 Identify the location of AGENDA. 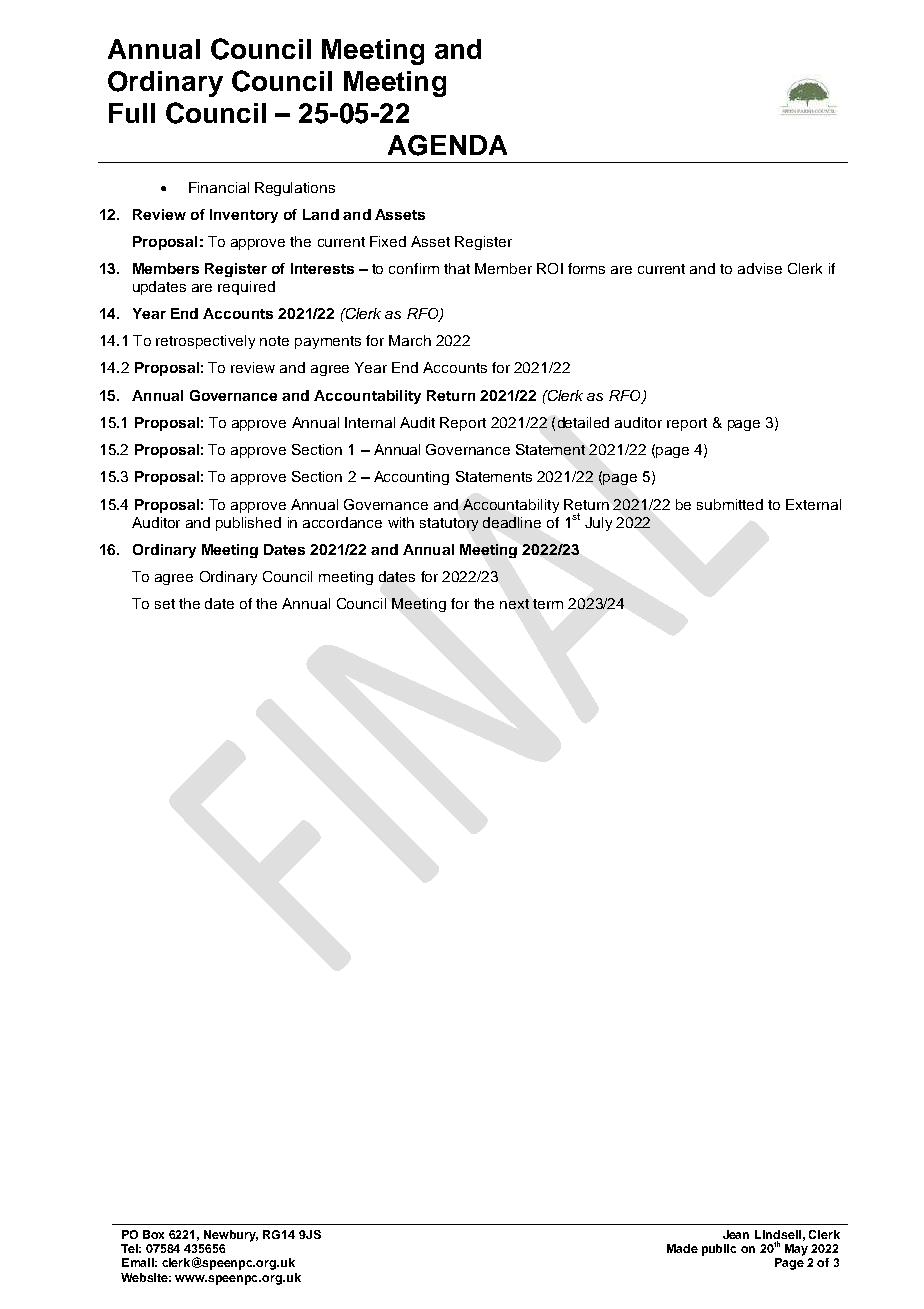
(447, 145).
